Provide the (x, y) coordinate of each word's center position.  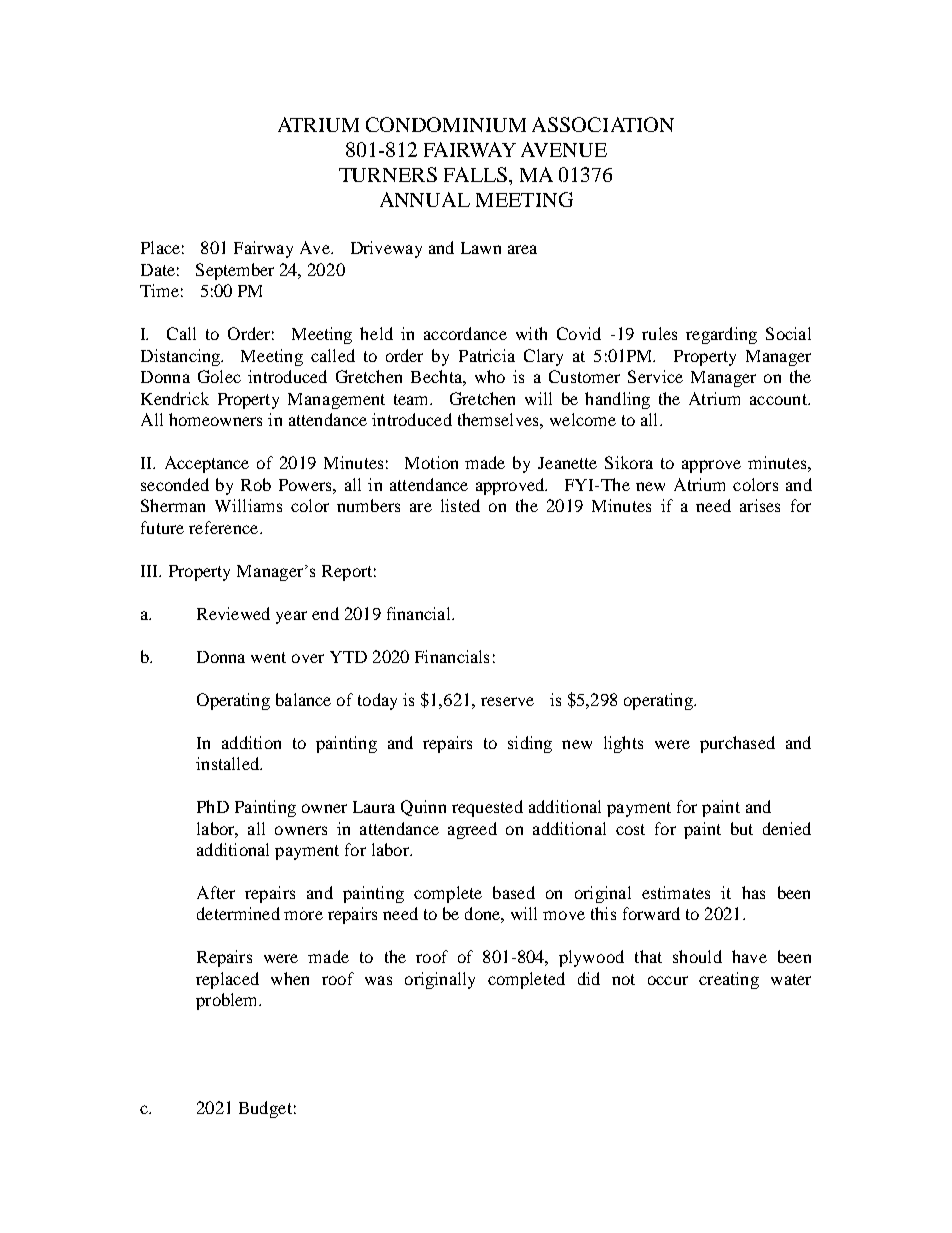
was (378, 980)
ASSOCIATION (603, 124)
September (235, 271)
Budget (265, 1109)
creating (729, 980)
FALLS (475, 174)
